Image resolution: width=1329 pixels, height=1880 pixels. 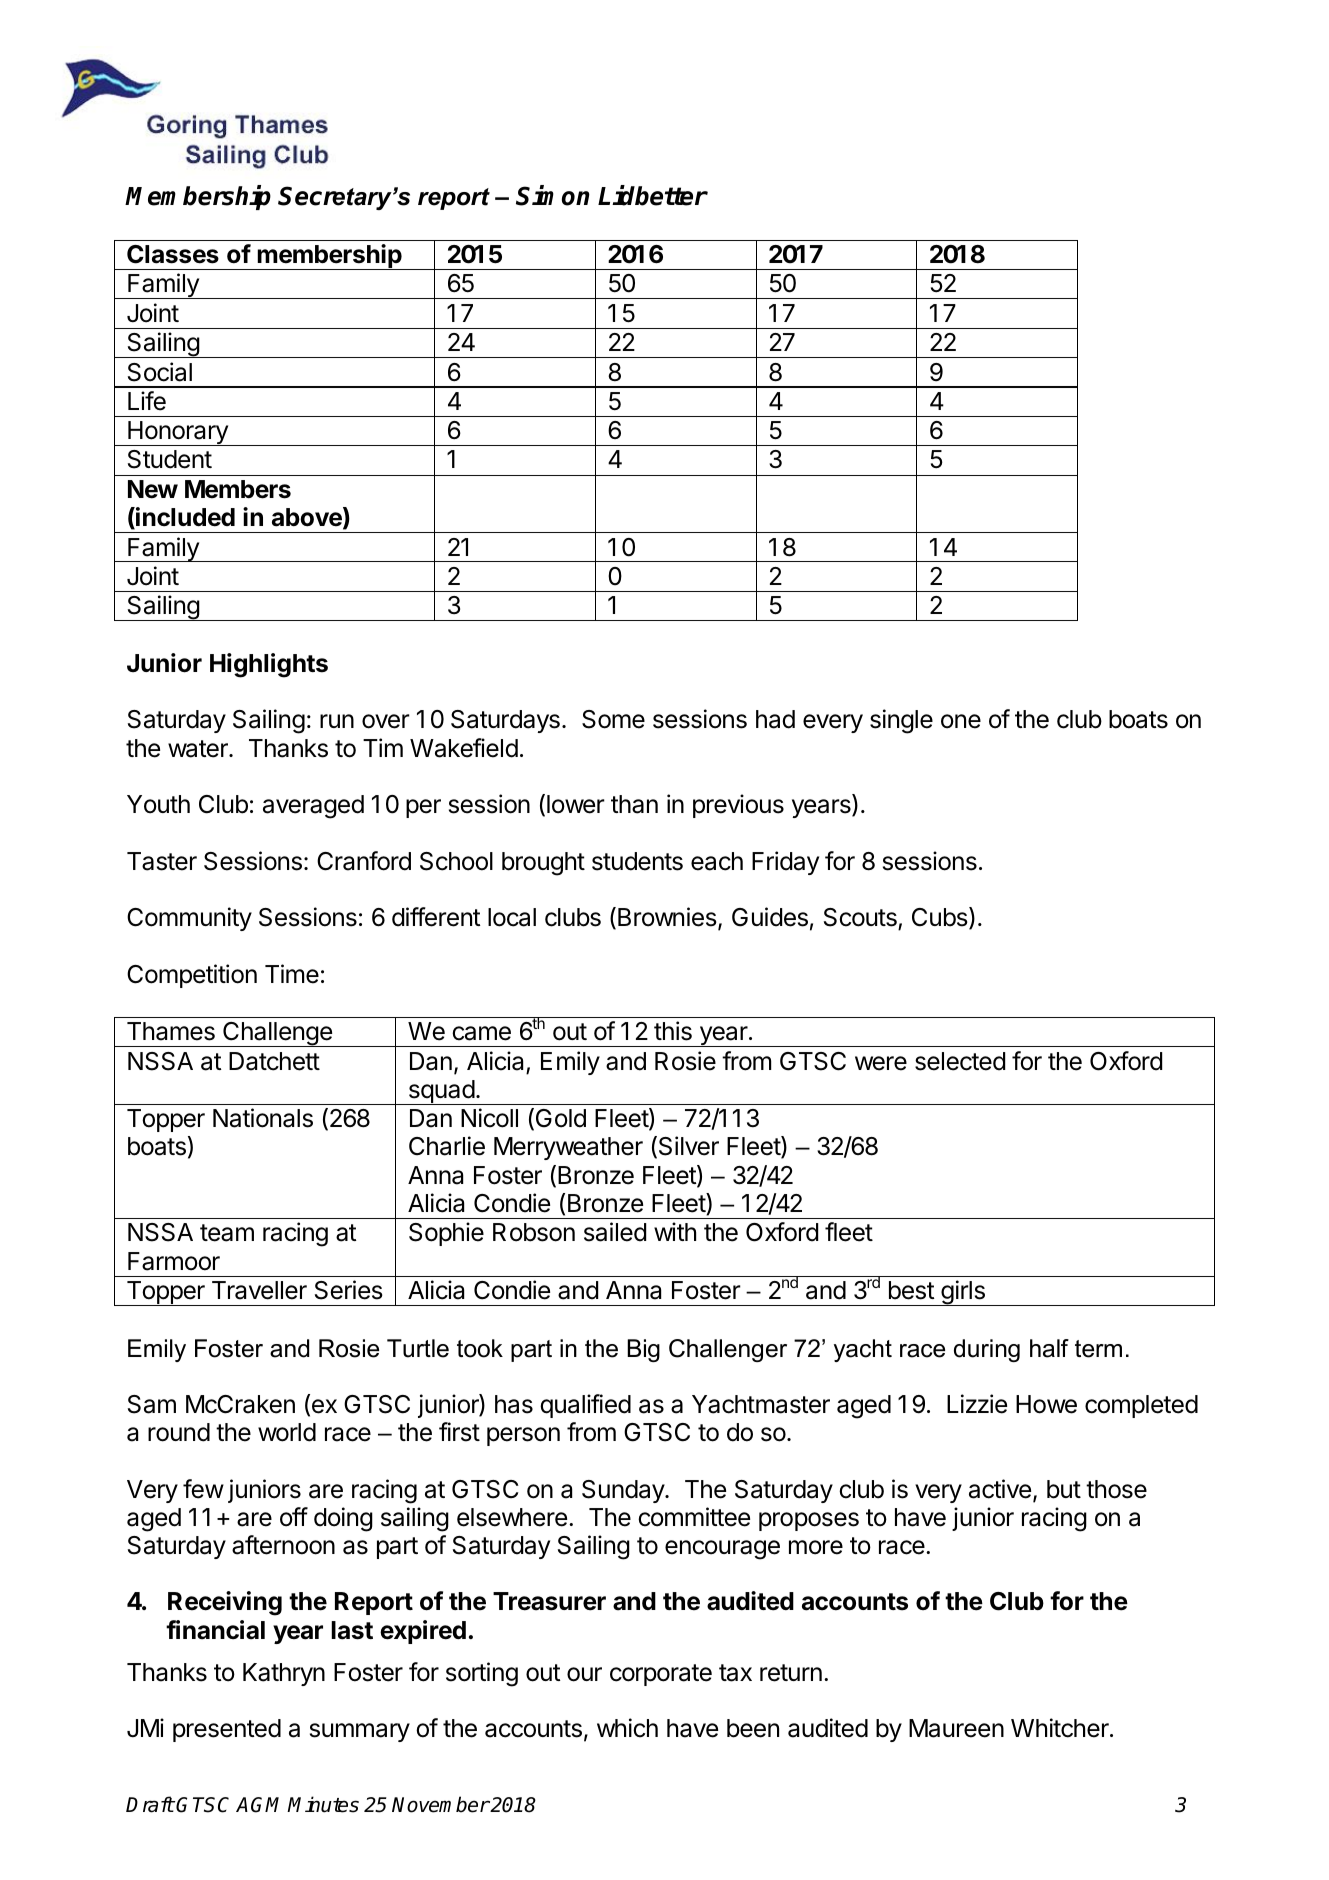 I want to click on girls, so click(x=963, y=1293).
